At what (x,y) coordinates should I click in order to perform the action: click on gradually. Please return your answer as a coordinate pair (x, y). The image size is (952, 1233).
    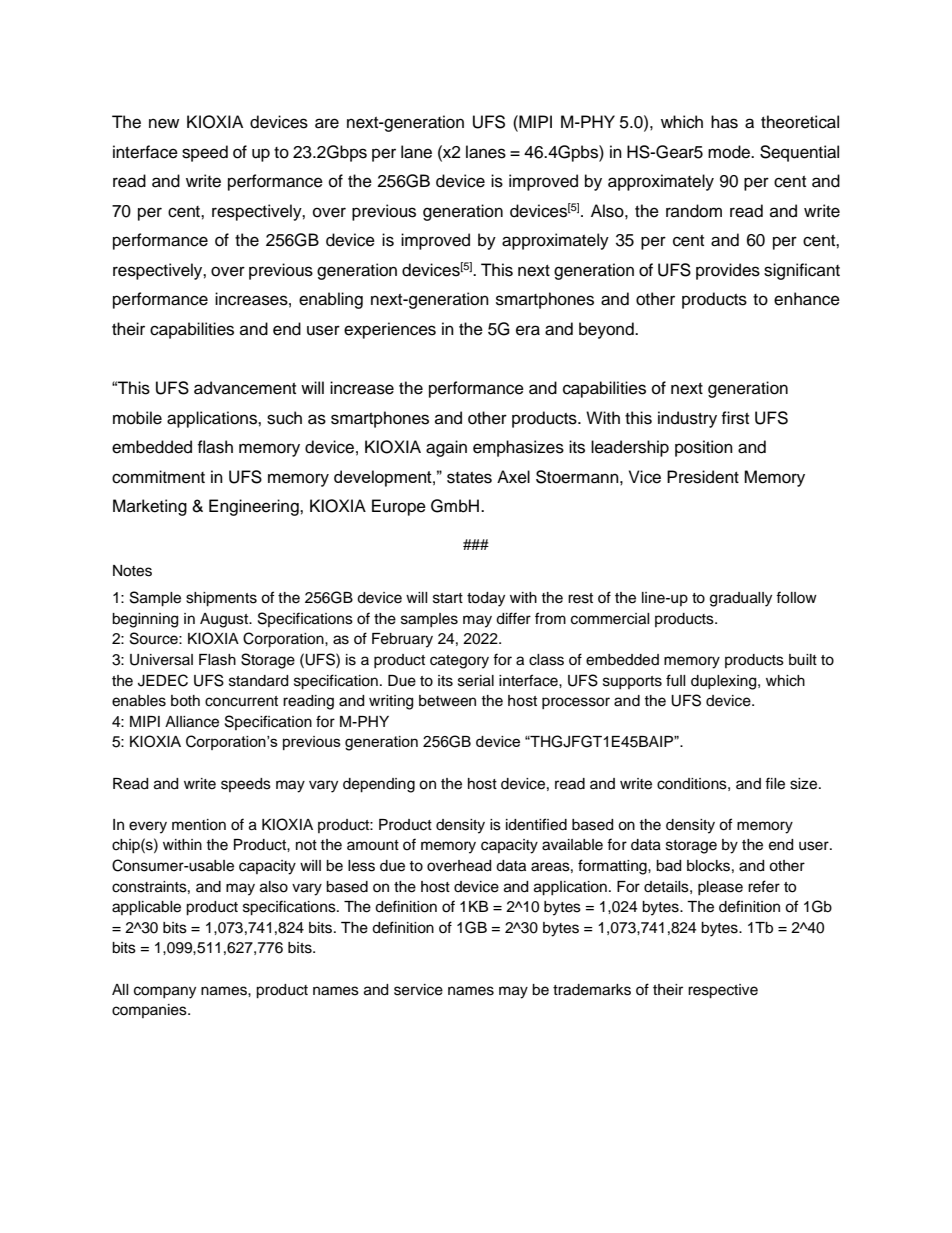
    Looking at the image, I should click on (741, 599).
